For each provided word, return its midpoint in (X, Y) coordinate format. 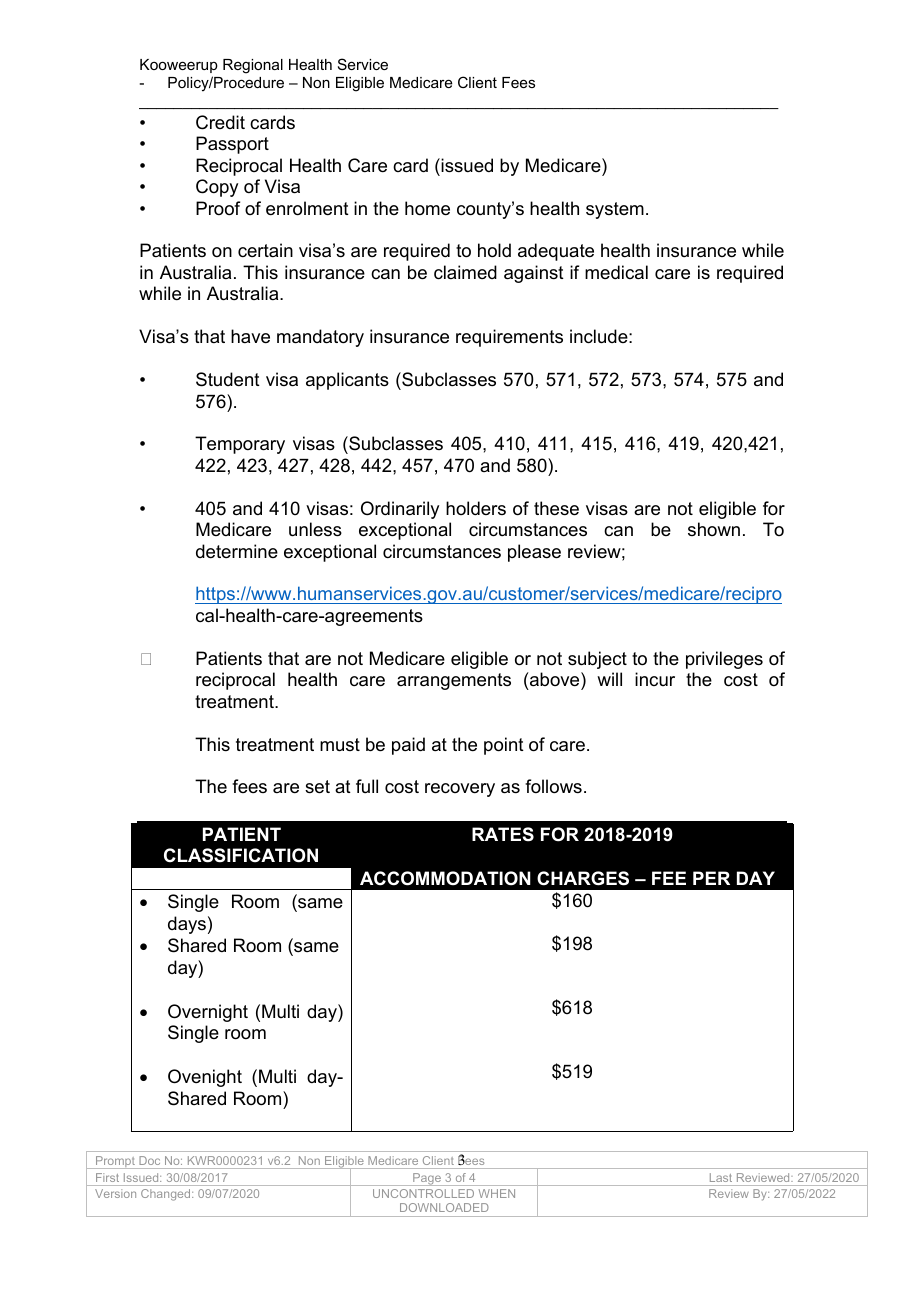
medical (616, 272)
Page (427, 1179)
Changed (167, 1195)
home (427, 208)
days (187, 925)
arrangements (454, 681)
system (615, 210)
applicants (347, 381)
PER (711, 878)
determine (237, 551)
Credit (220, 122)
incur (655, 679)
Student (228, 379)
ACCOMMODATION (445, 878)
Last (721, 1177)
